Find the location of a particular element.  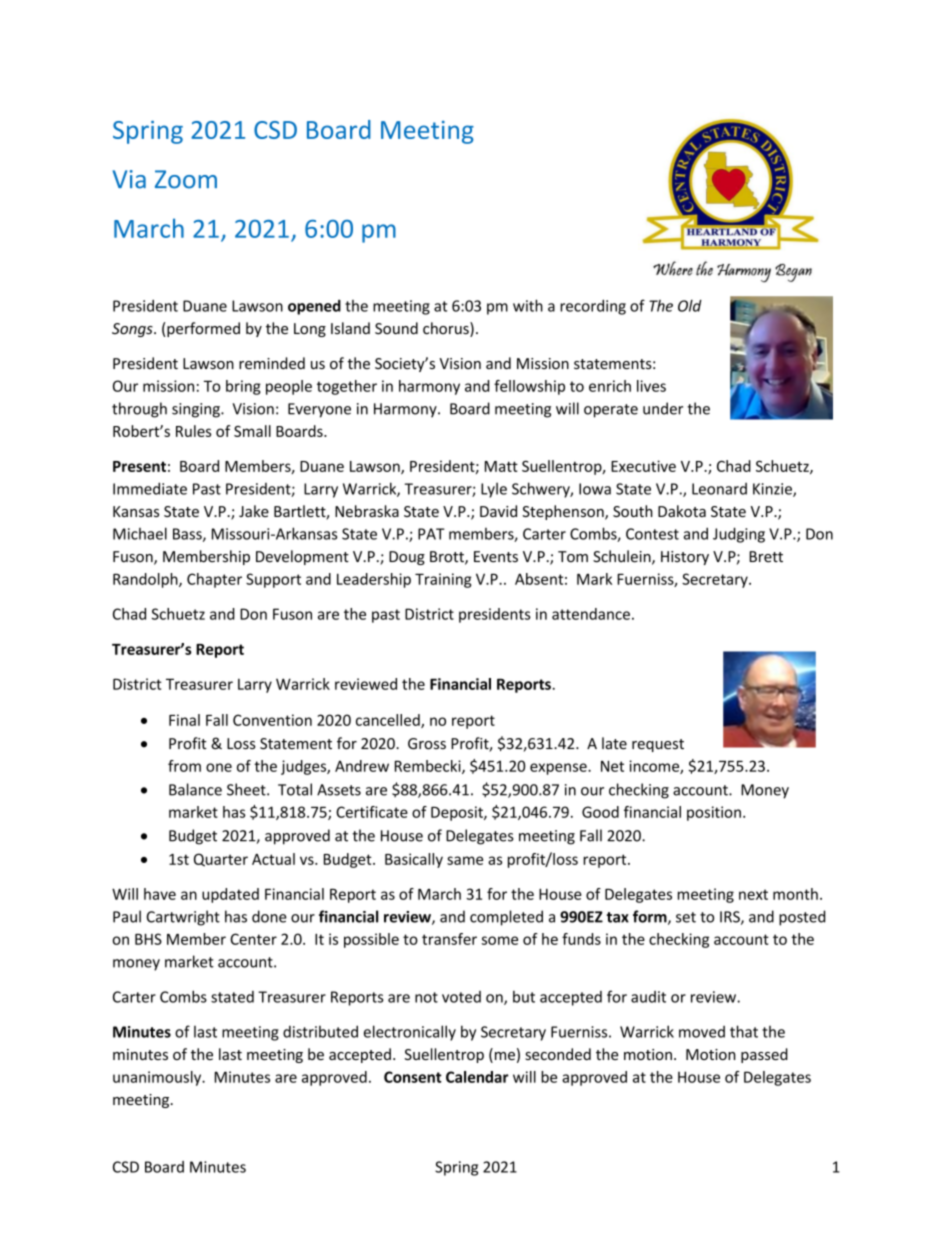

with is located at coordinates (528, 305).
